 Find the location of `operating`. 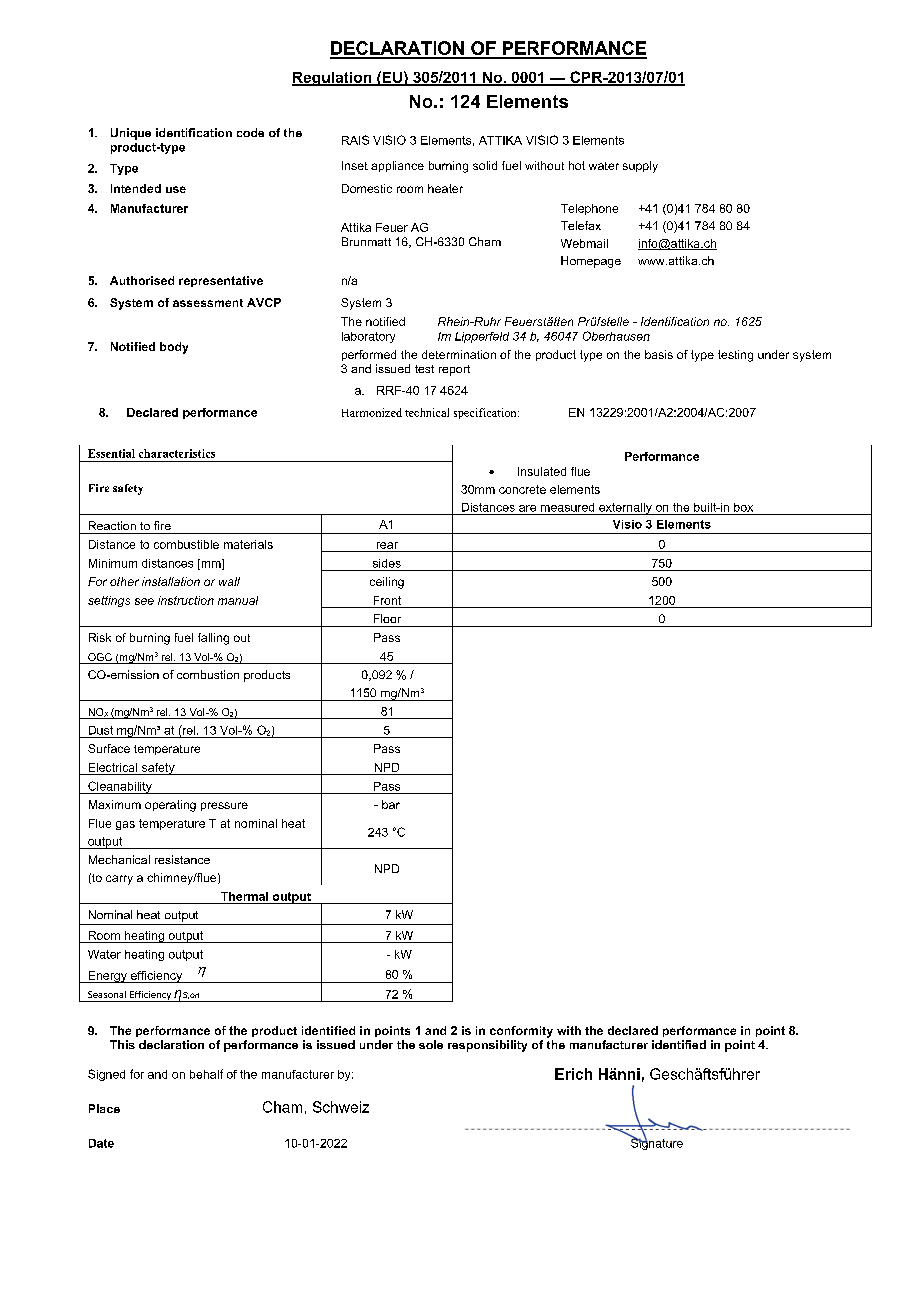

operating is located at coordinates (170, 806).
